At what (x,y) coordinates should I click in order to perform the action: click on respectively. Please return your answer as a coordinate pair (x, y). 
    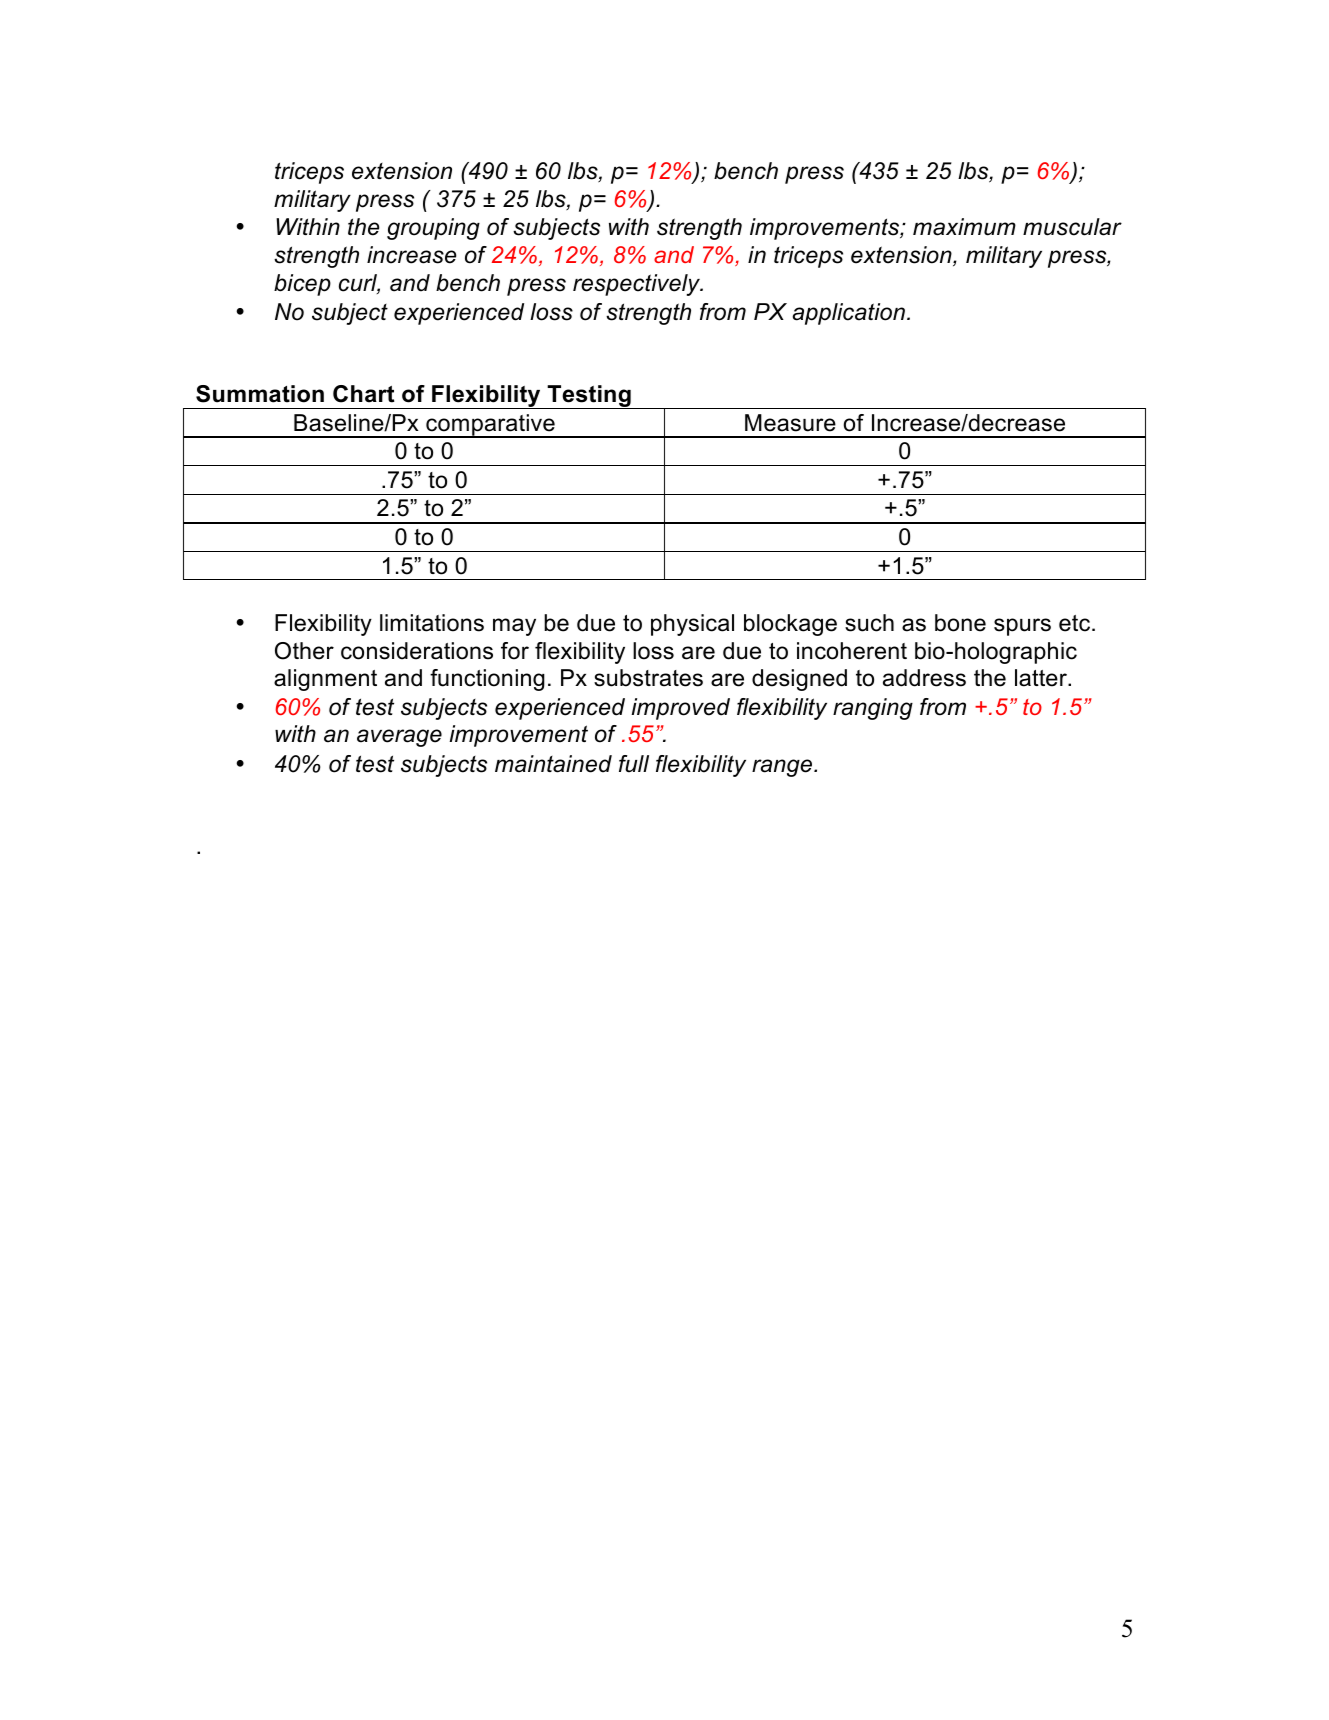
    Looking at the image, I should click on (638, 285).
